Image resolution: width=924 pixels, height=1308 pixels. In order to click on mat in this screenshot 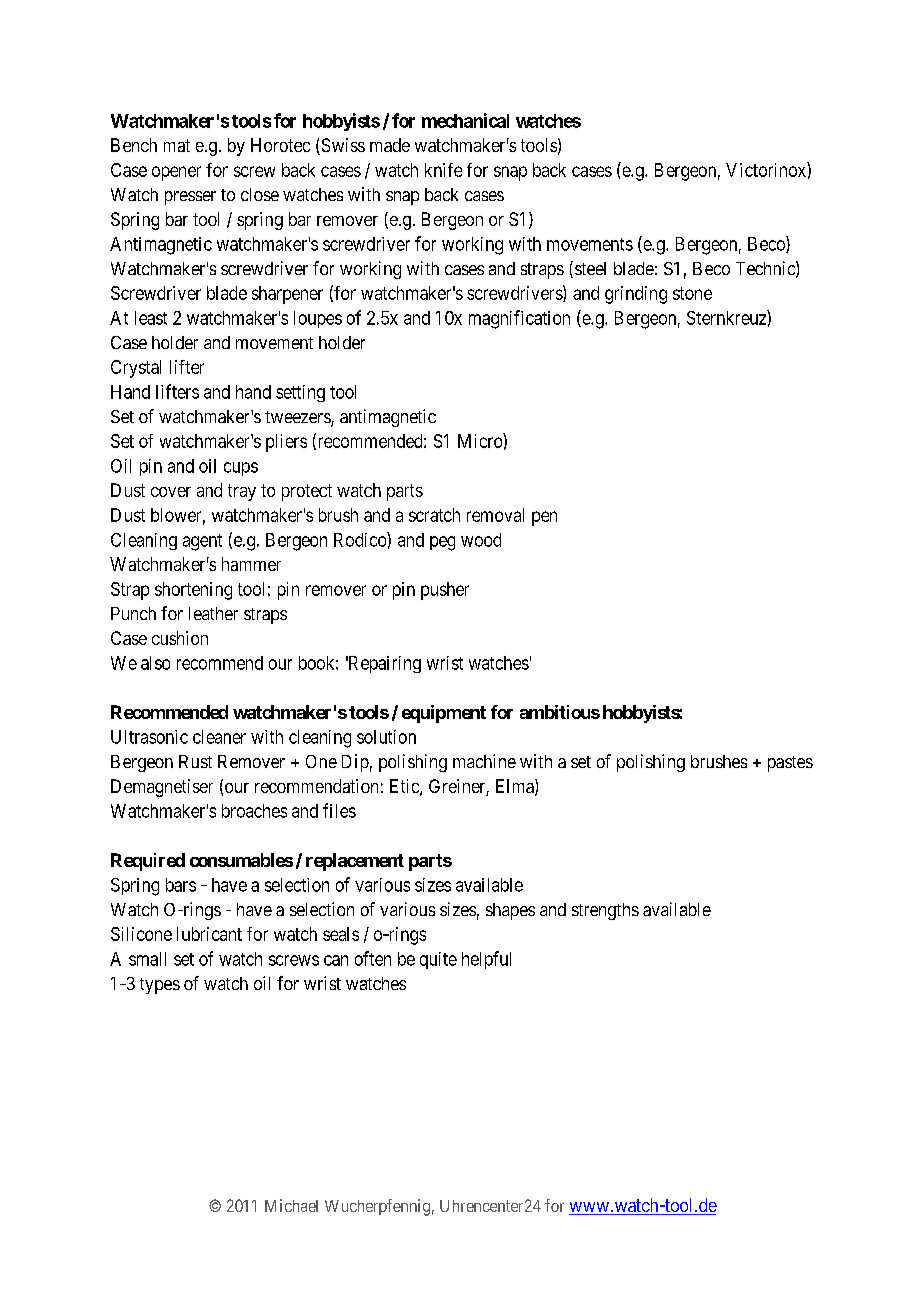, I will do `click(177, 145)`.
